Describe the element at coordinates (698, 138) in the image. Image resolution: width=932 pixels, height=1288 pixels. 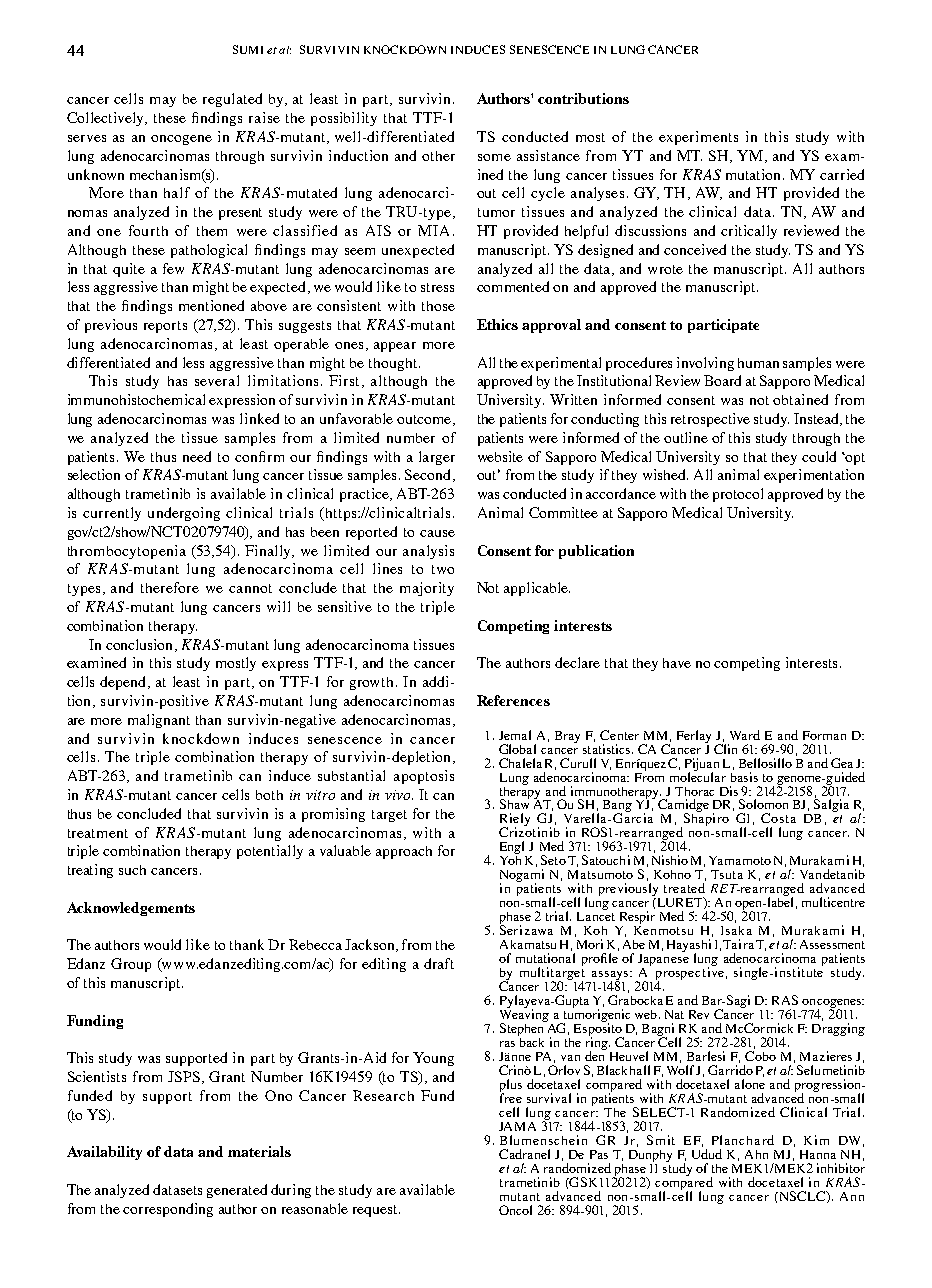
I see `experiments` at that location.
